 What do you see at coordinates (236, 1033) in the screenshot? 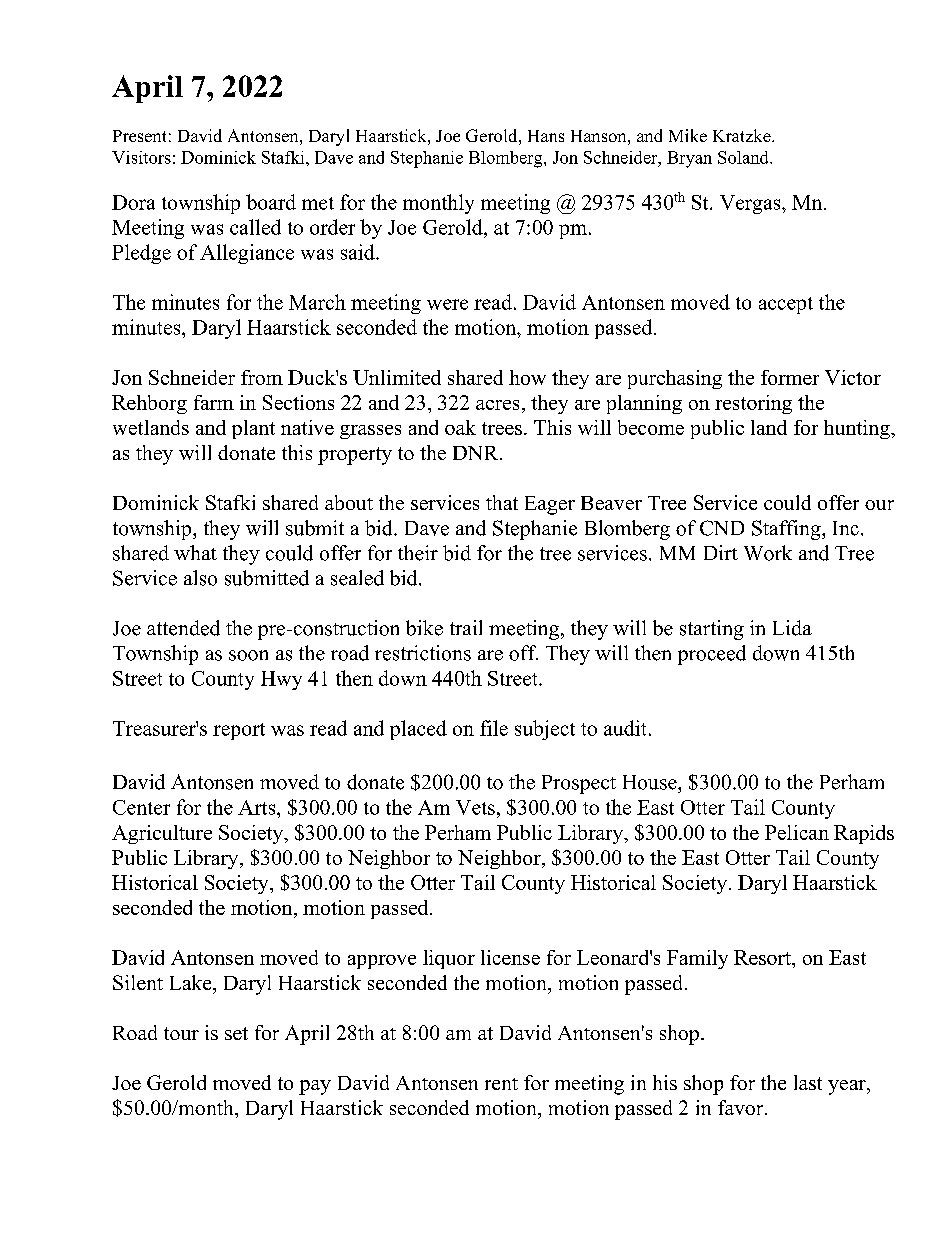
I see `set` at bounding box center [236, 1033].
